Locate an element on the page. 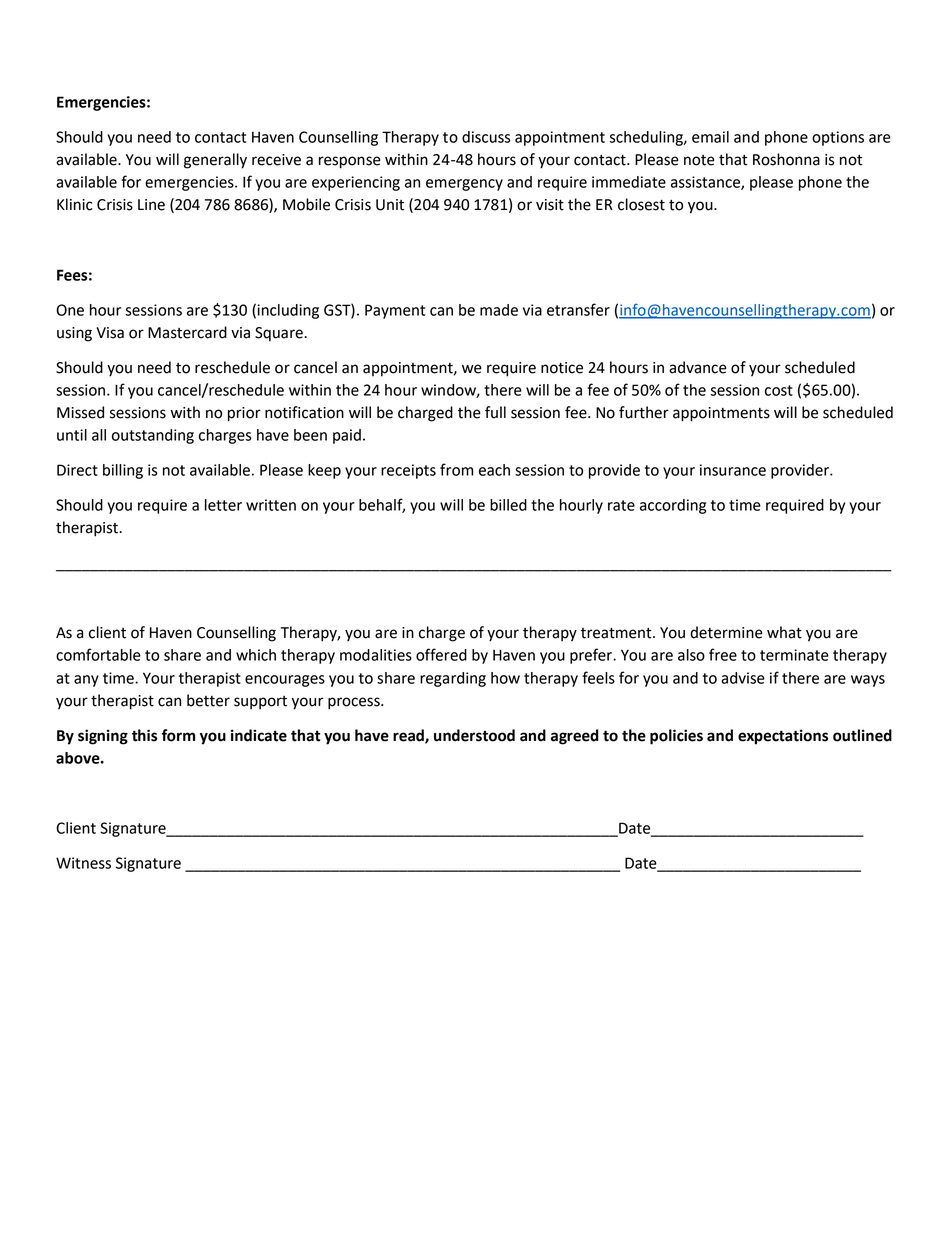  Witness is located at coordinates (83, 863).
